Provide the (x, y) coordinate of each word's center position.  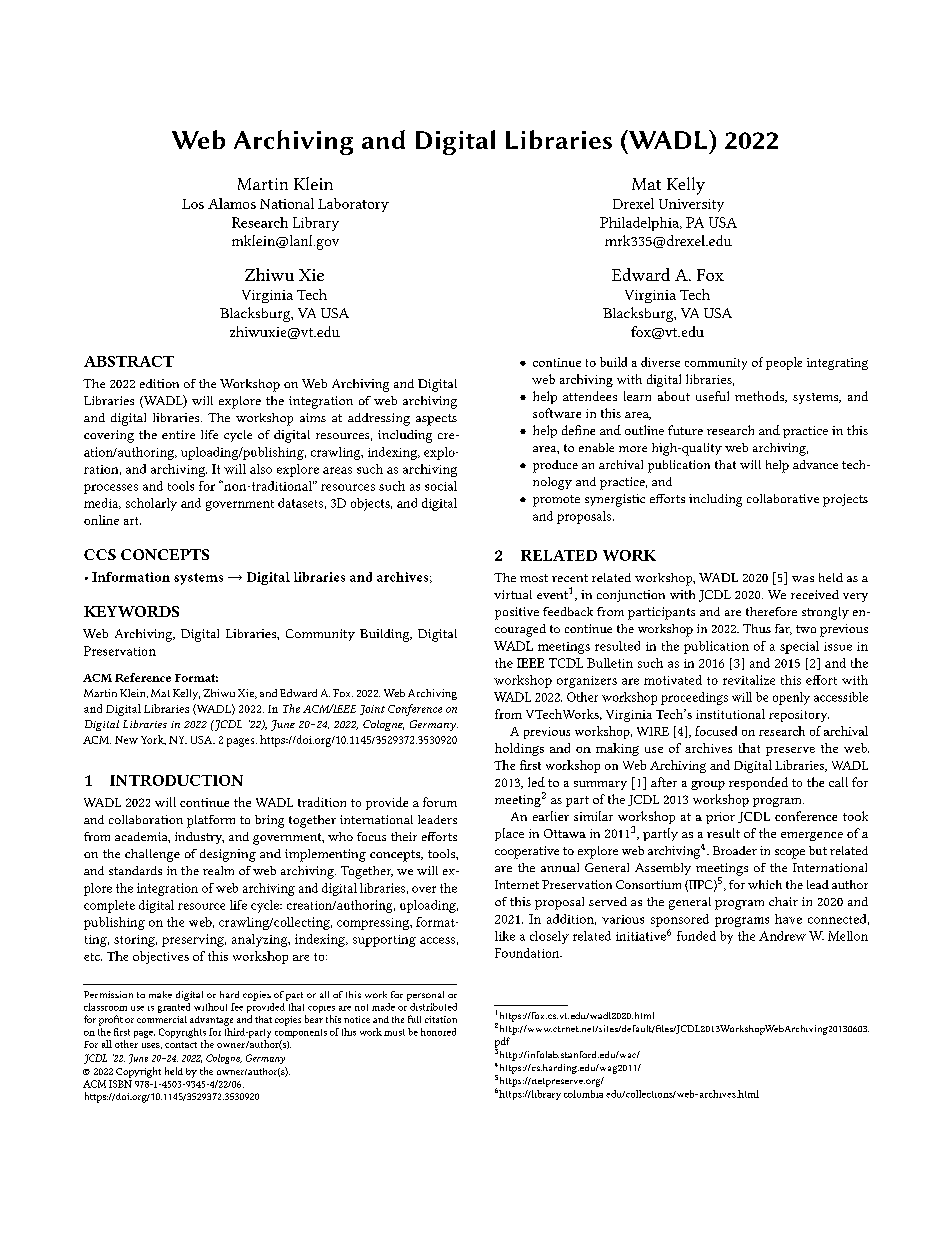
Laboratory (353, 205)
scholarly (151, 504)
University (691, 205)
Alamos (232, 203)
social (441, 486)
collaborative (783, 498)
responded (758, 783)
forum (440, 802)
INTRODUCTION (176, 780)
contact (181, 1045)
